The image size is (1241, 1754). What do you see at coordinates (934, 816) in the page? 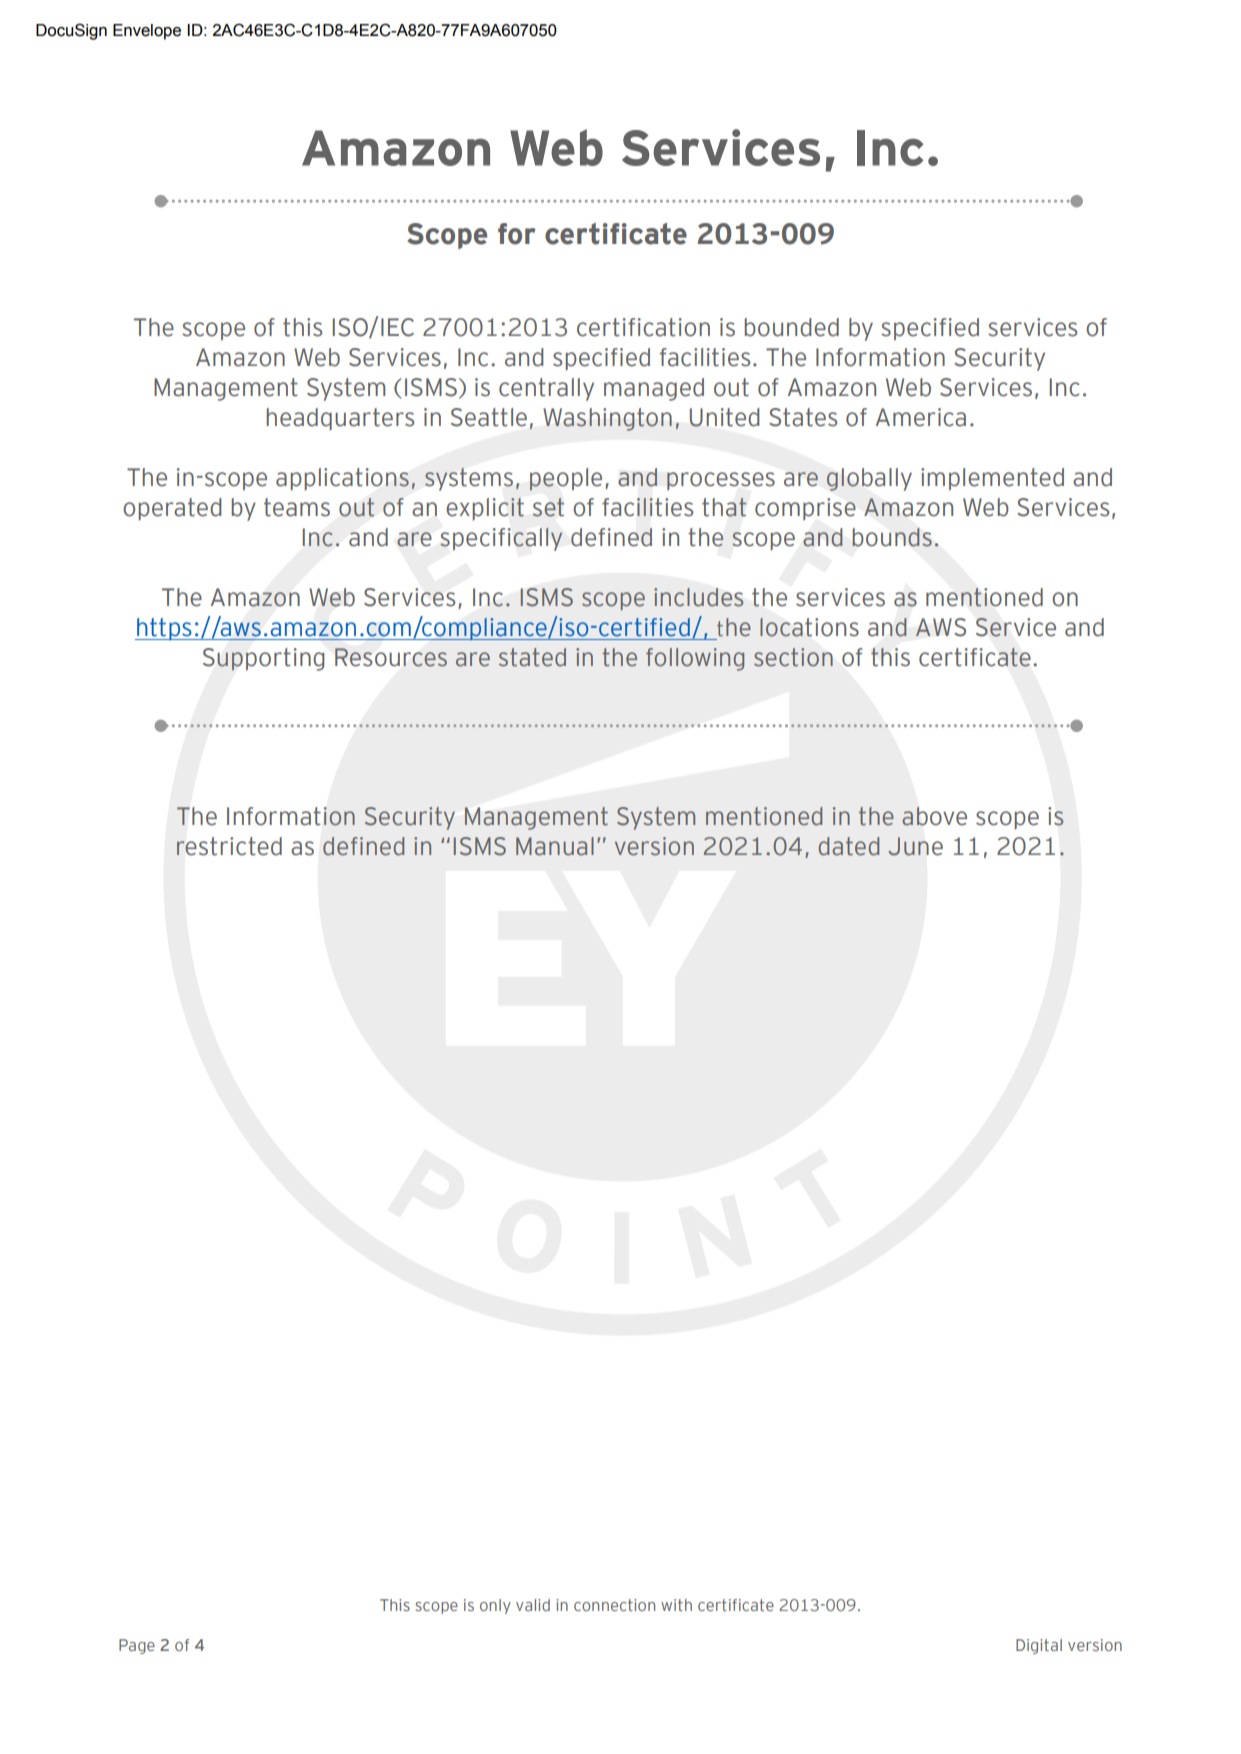
I see `above` at bounding box center [934, 816].
